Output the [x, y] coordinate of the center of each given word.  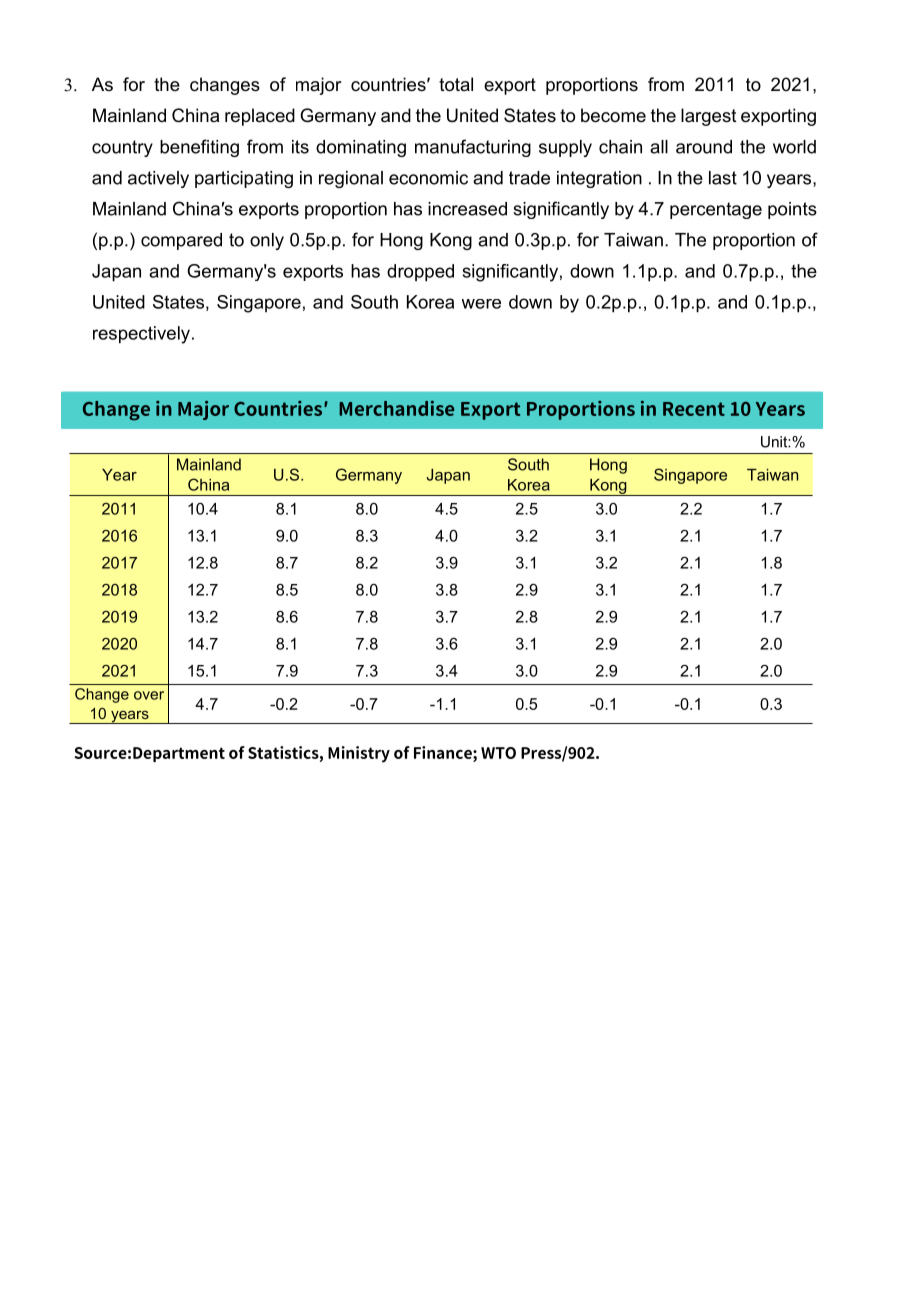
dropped [420, 273]
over [149, 695]
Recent [694, 409]
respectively [141, 335]
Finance [444, 752]
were [481, 304]
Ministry [359, 754]
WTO [498, 753]
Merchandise [396, 408]
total [456, 84]
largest [709, 117]
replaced [260, 117]
